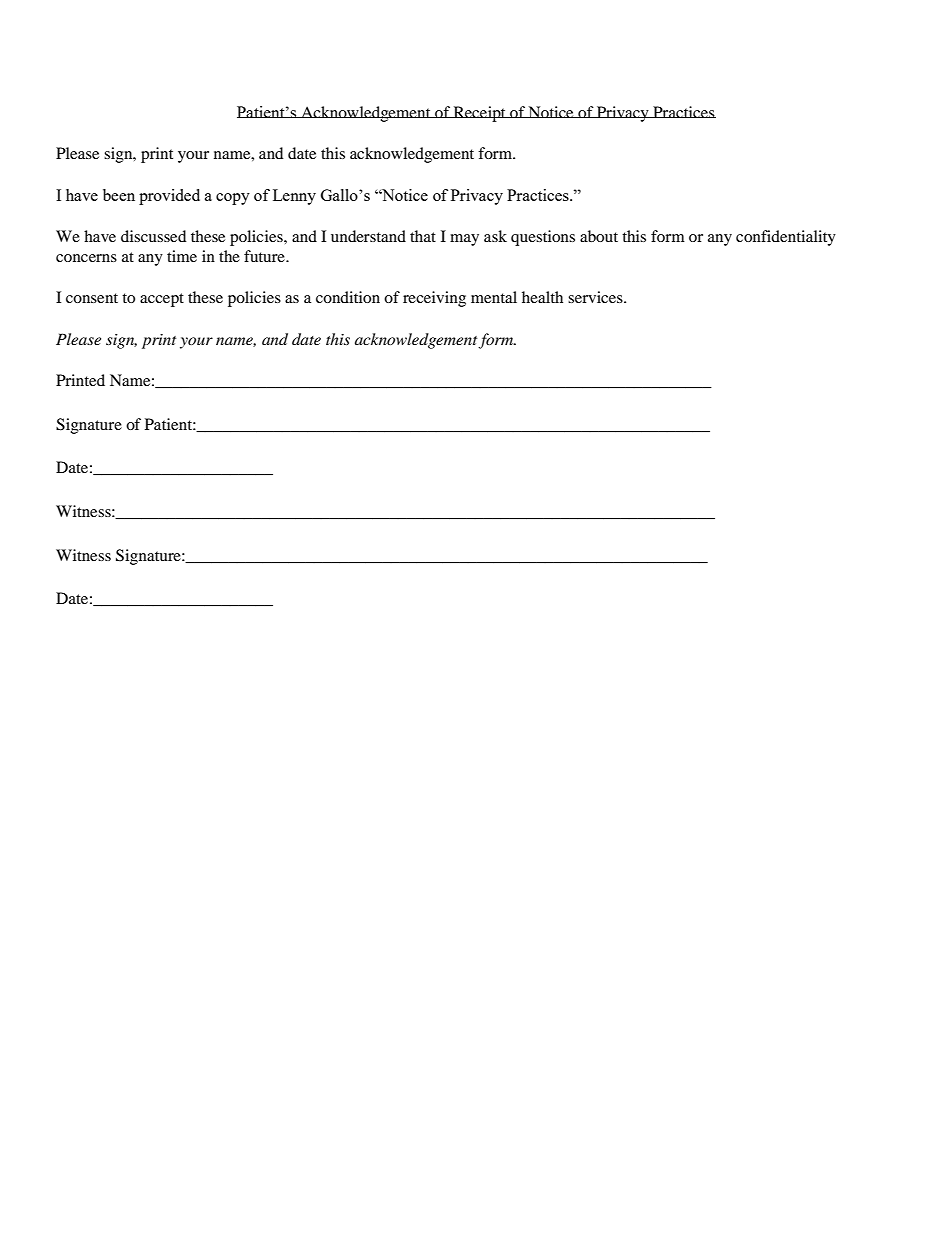  What do you see at coordinates (423, 236) in the screenshot?
I see `that` at bounding box center [423, 236].
